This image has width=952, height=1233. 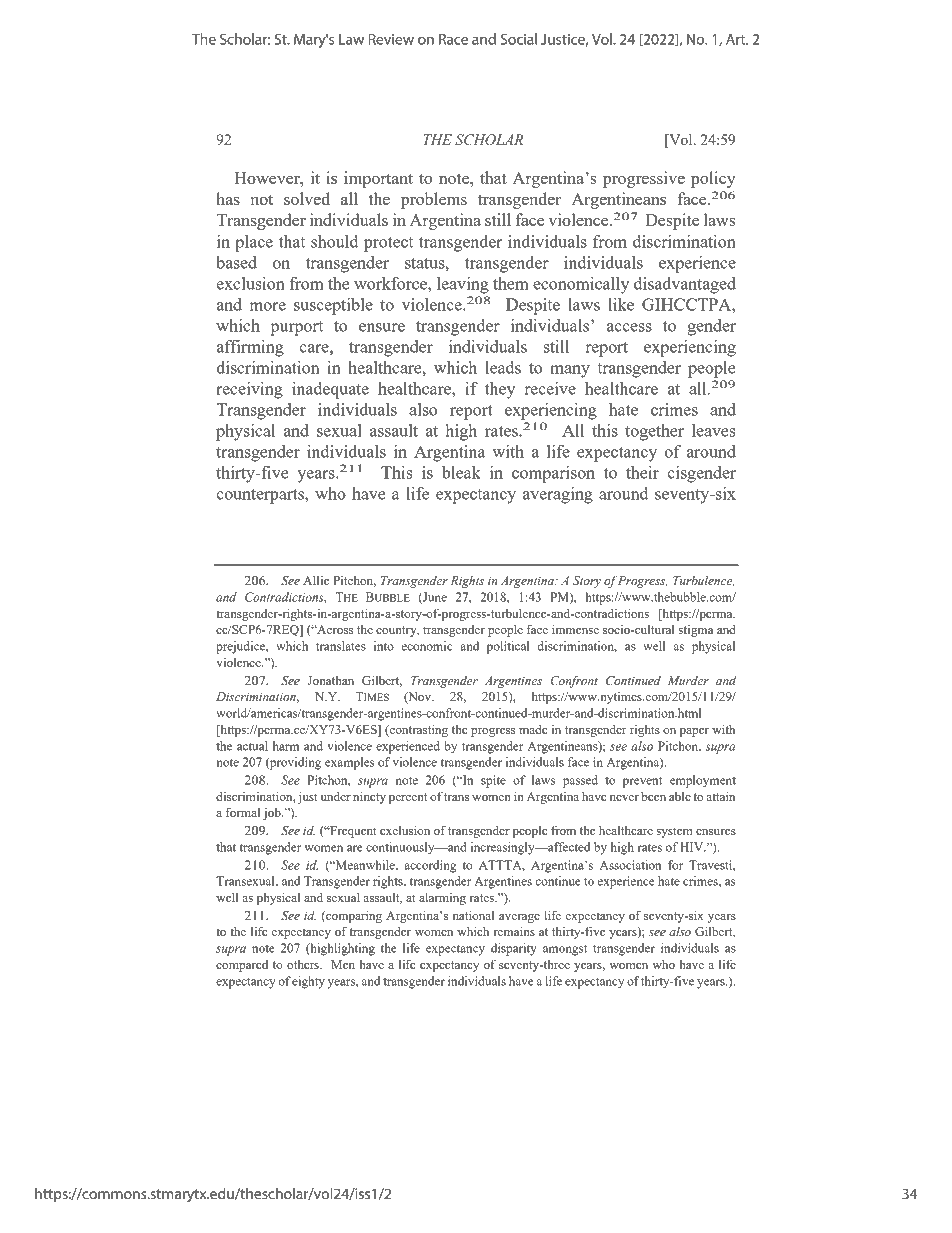 What do you see at coordinates (453, 39) in the image?
I see `Race` at bounding box center [453, 39].
